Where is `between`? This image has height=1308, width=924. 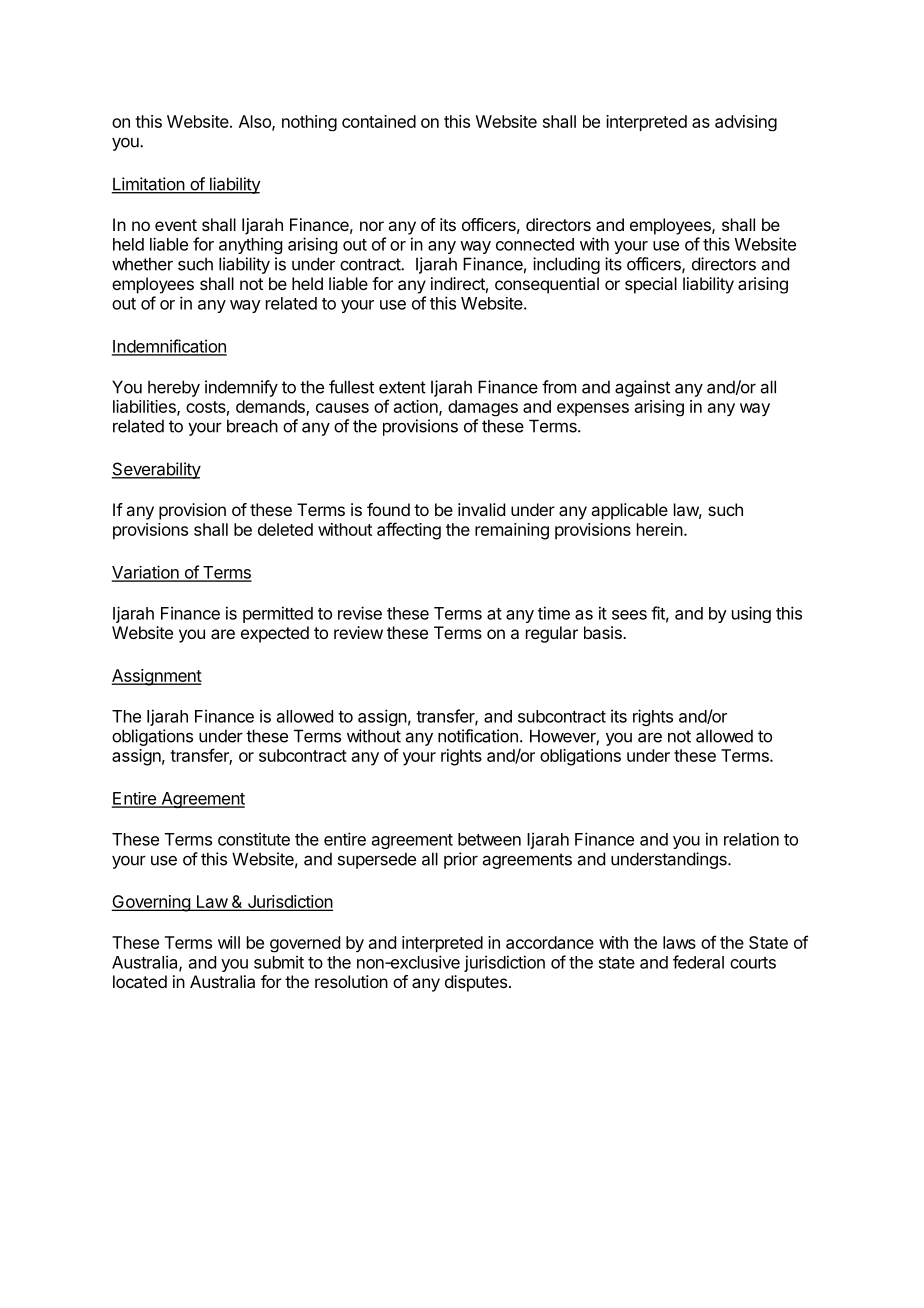 between is located at coordinates (489, 839).
